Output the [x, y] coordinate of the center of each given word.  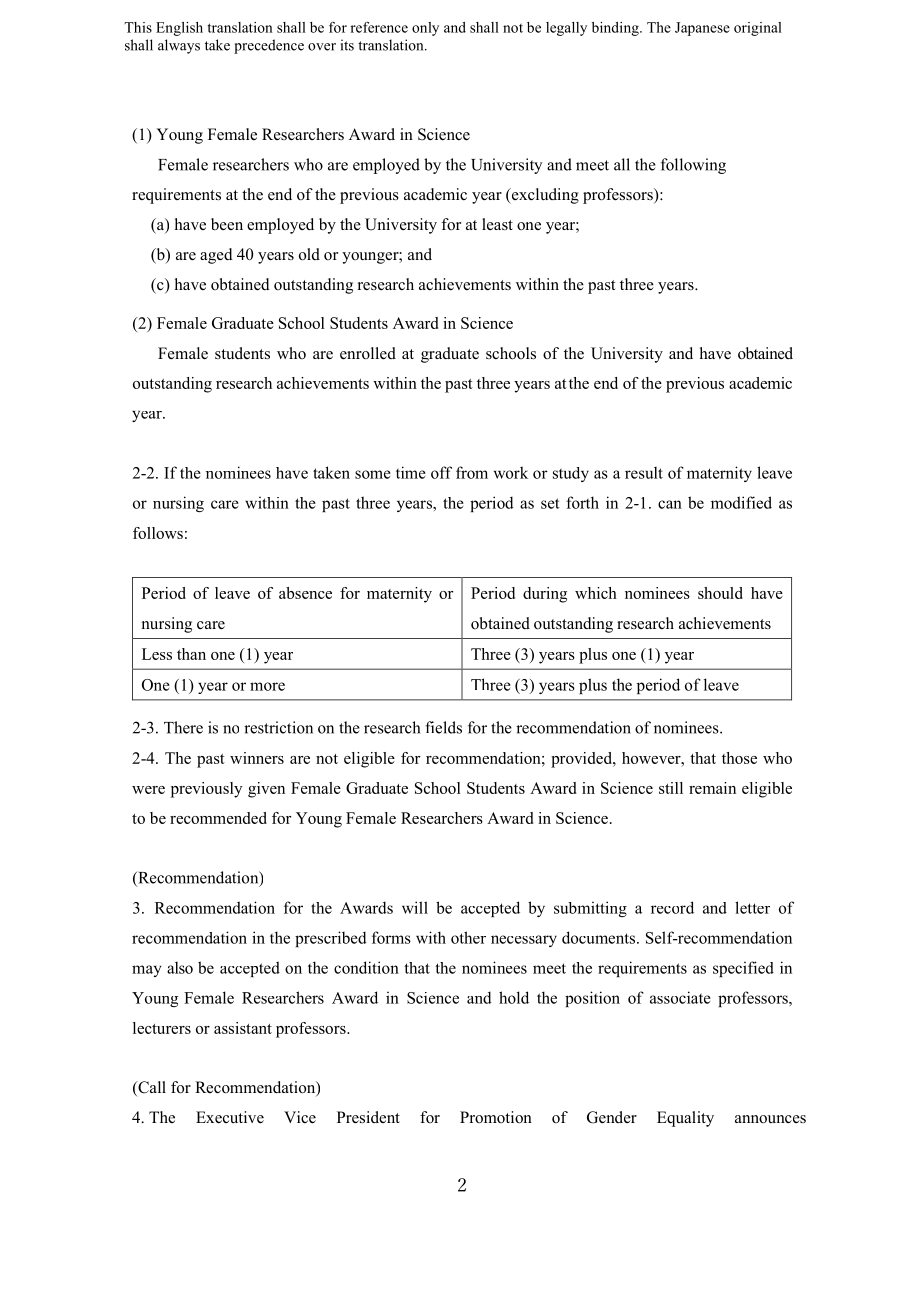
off [441, 472]
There [183, 727]
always [179, 46]
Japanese [702, 29]
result [644, 473]
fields [443, 727]
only [425, 29]
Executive [230, 1117]
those [739, 758]
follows [158, 533]
